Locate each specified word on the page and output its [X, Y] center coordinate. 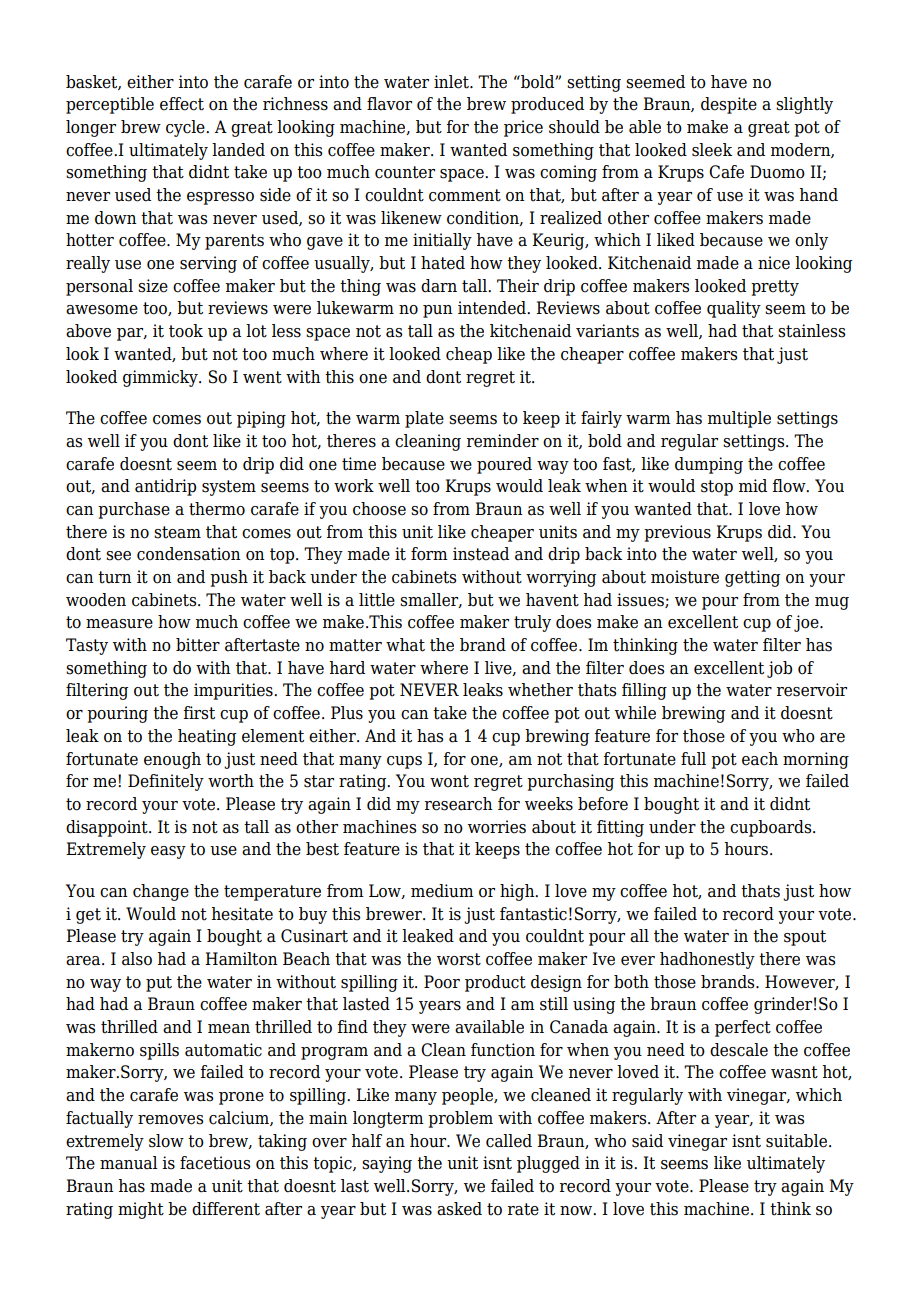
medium [442, 891]
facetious [215, 1163]
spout [805, 938]
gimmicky [161, 378]
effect [182, 104]
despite [729, 105]
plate [424, 419]
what [405, 645]
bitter [198, 645]
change [161, 892]
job [779, 669]
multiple [739, 419]
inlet [452, 82]
